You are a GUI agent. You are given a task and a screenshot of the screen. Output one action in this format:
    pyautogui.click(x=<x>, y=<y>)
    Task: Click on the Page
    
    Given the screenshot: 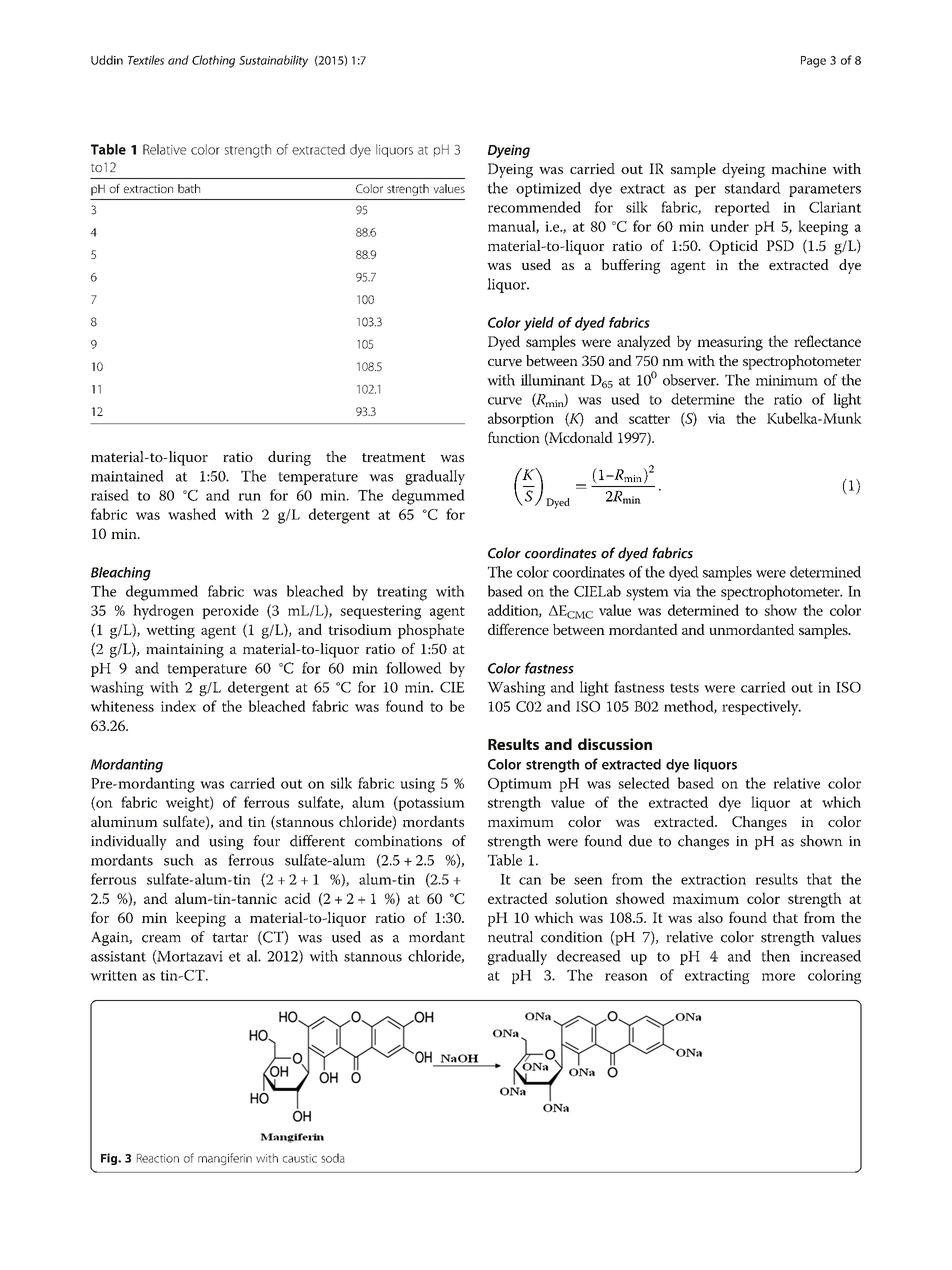 What is the action you would take?
    pyautogui.click(x=813, y=62)
